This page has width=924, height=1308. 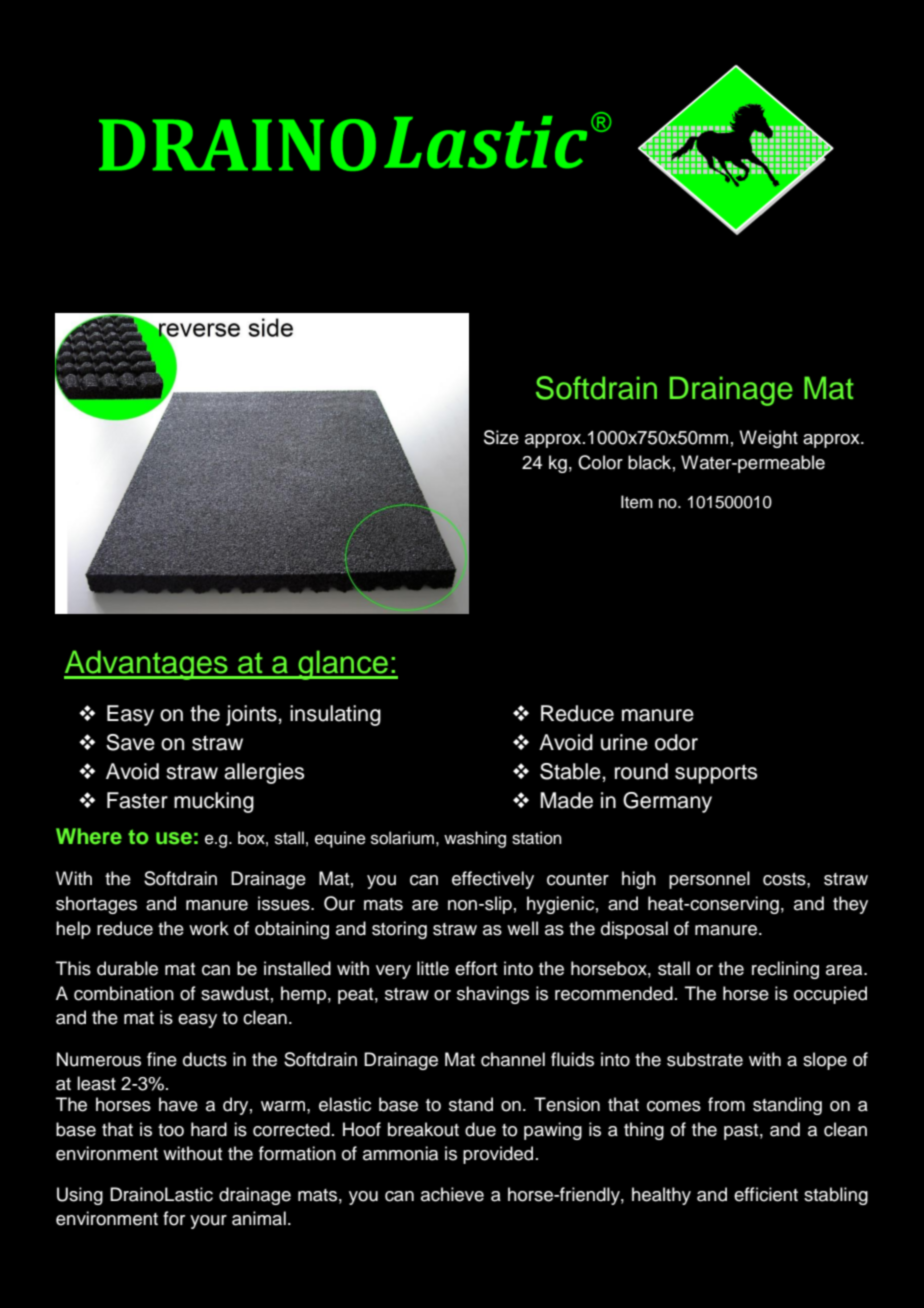 What do you see at coordinates (452, 1194) in the page?
I see `achieve` at bounding box center [452, 1194].
